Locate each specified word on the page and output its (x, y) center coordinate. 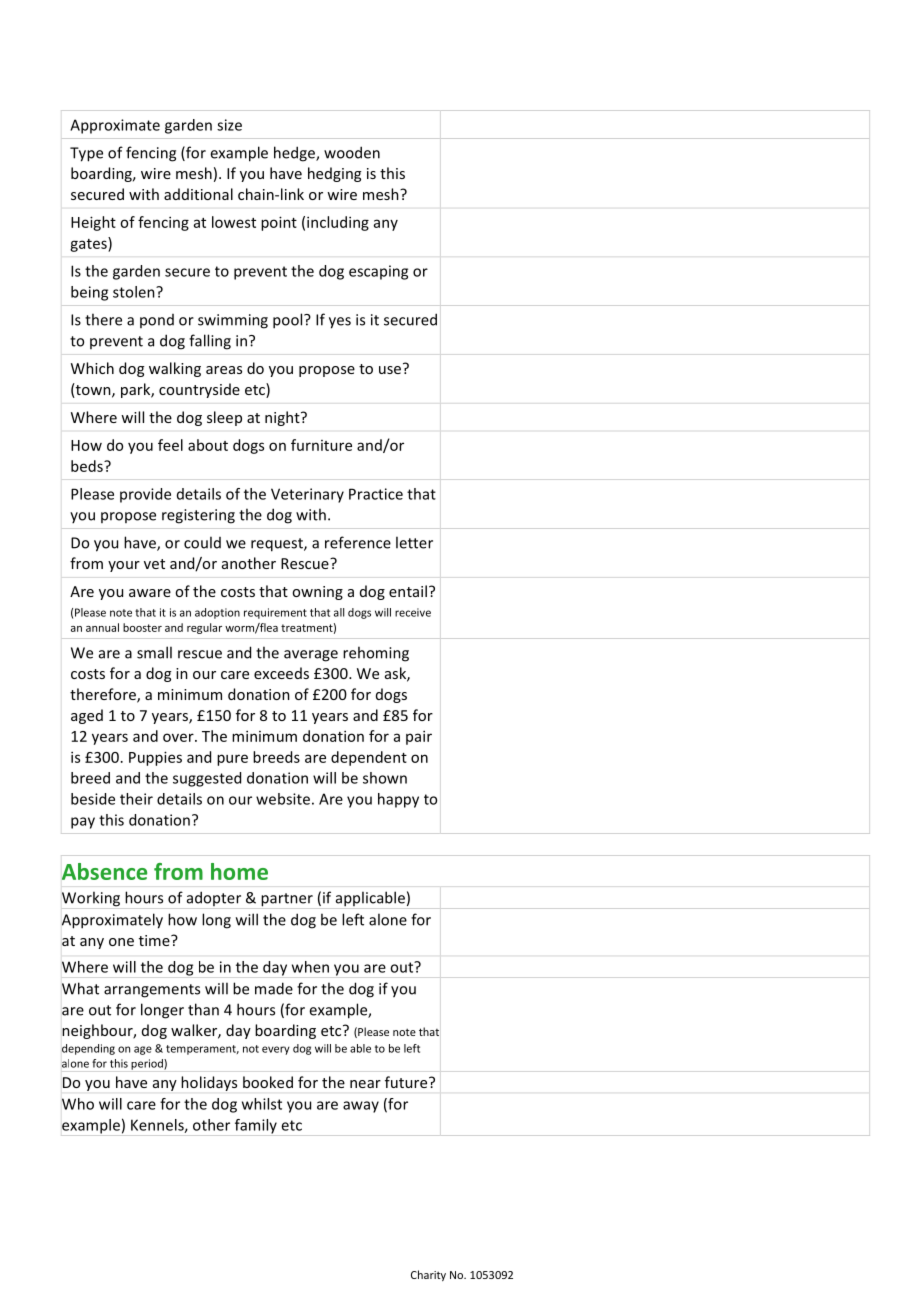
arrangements (152, 991)
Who (78, 1104)
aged (87, 716)
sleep (224, 418)
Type (86, 154)
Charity (428, 1275)
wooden (352, 152)
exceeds (281, 673)
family (256, 1126)
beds (88, 466)
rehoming (376, 654)
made (274, 988)
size (229, 125)
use (390, 370)
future (407, 1082)
